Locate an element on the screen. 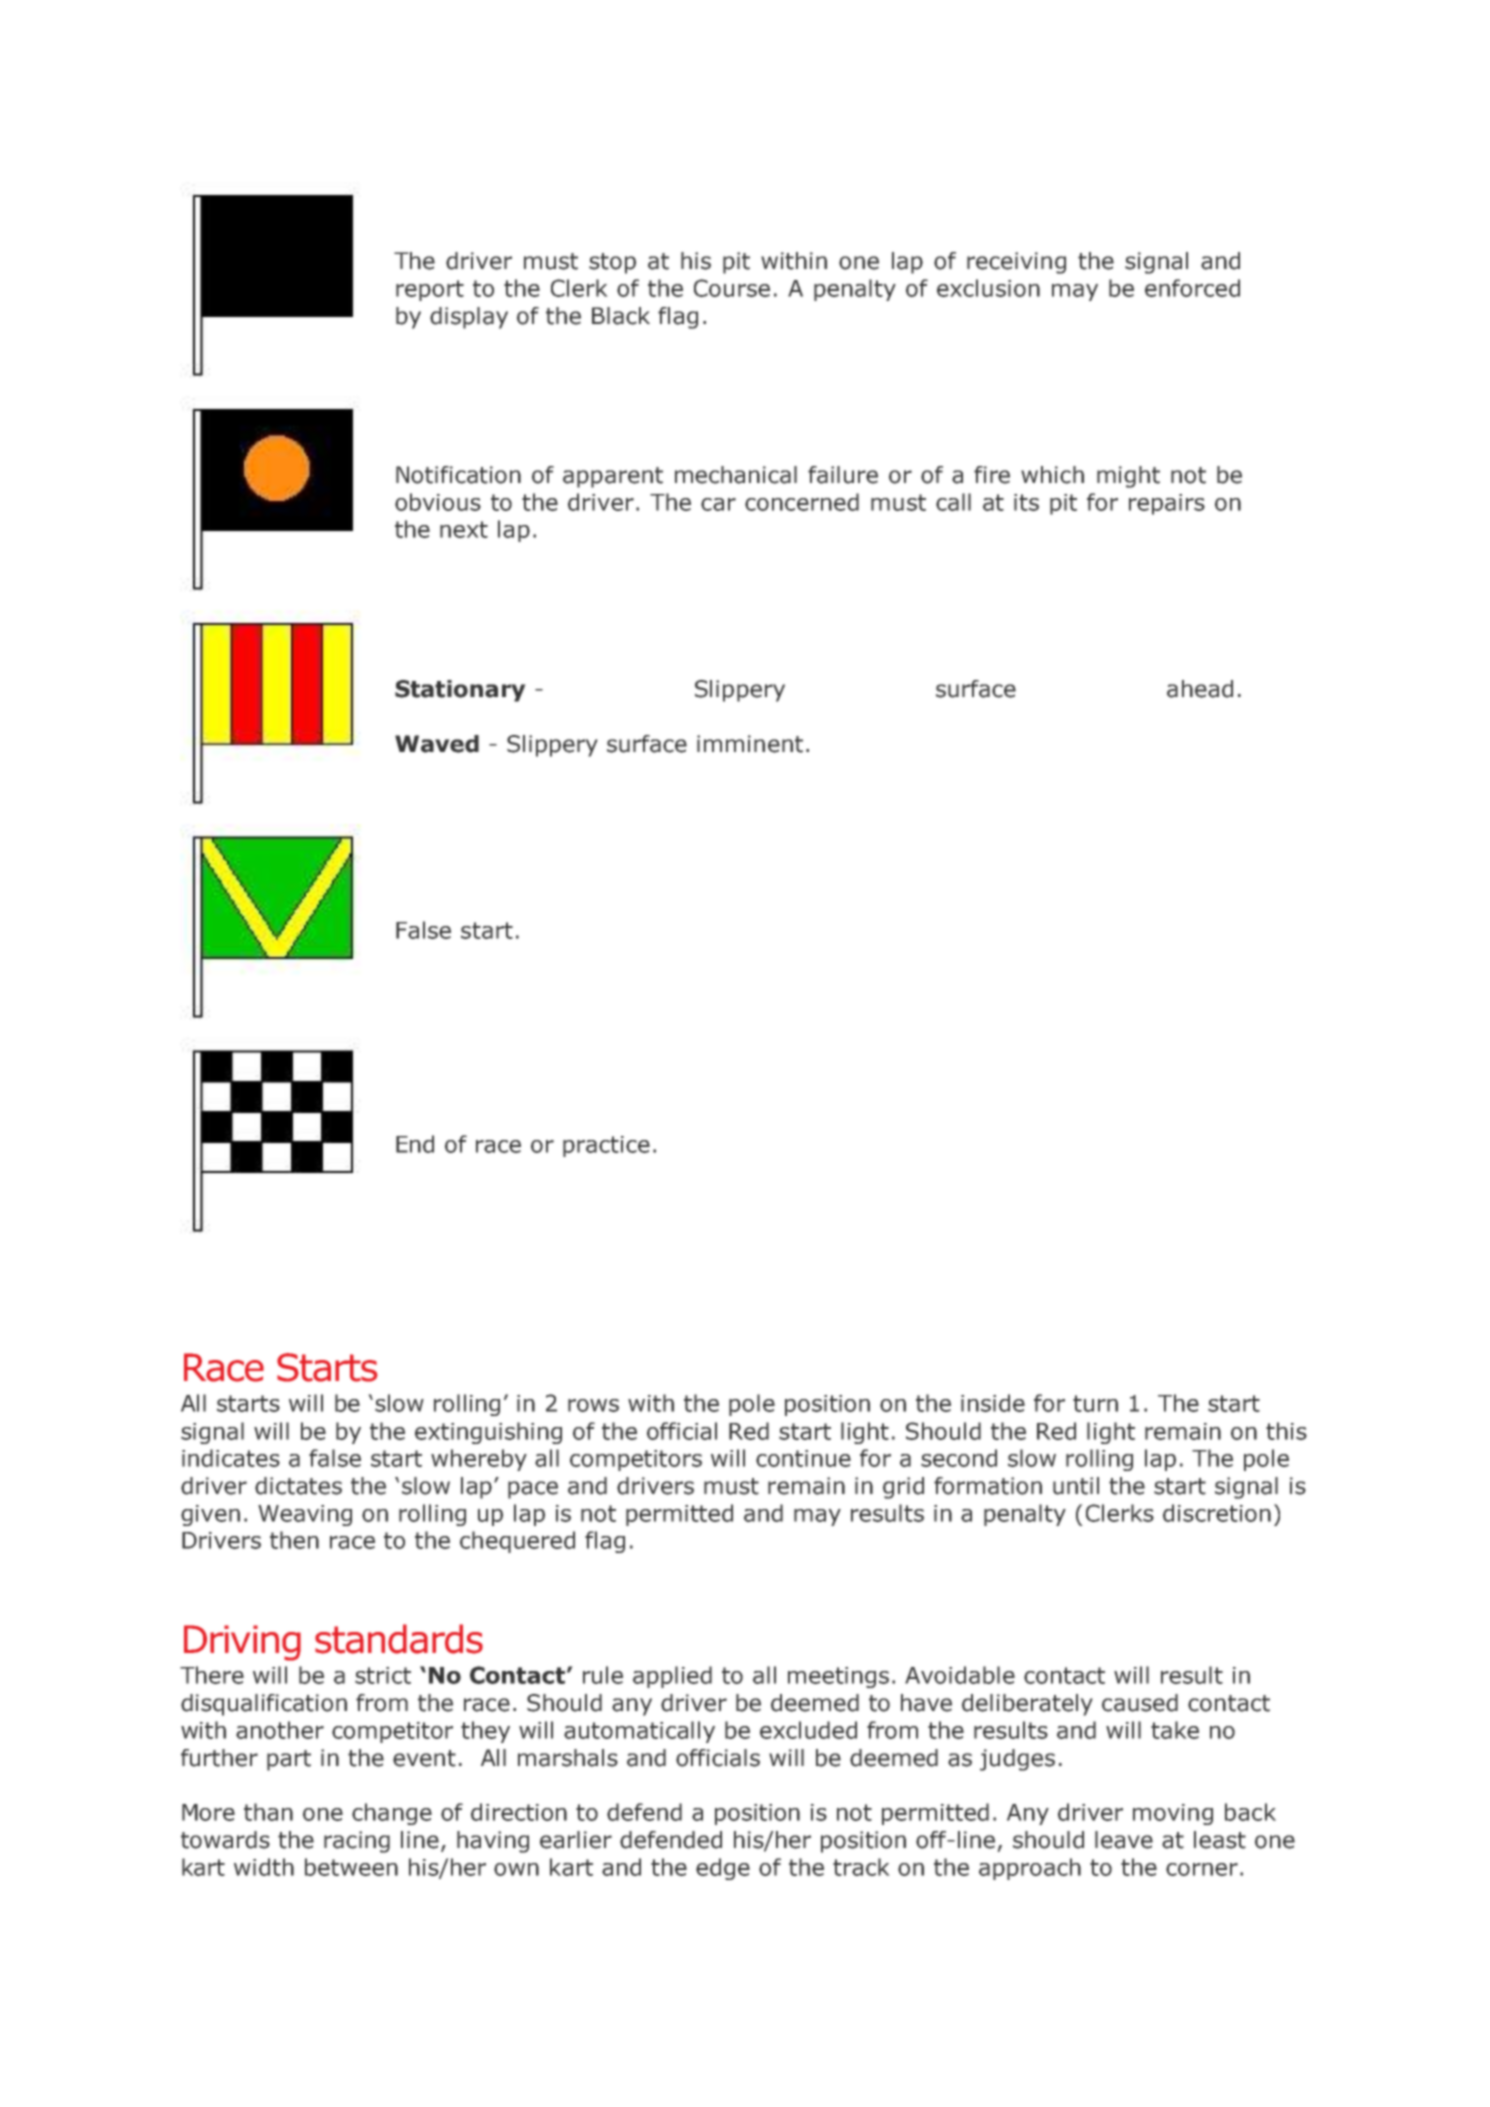  racing is located at coordinates (357, 1842).
